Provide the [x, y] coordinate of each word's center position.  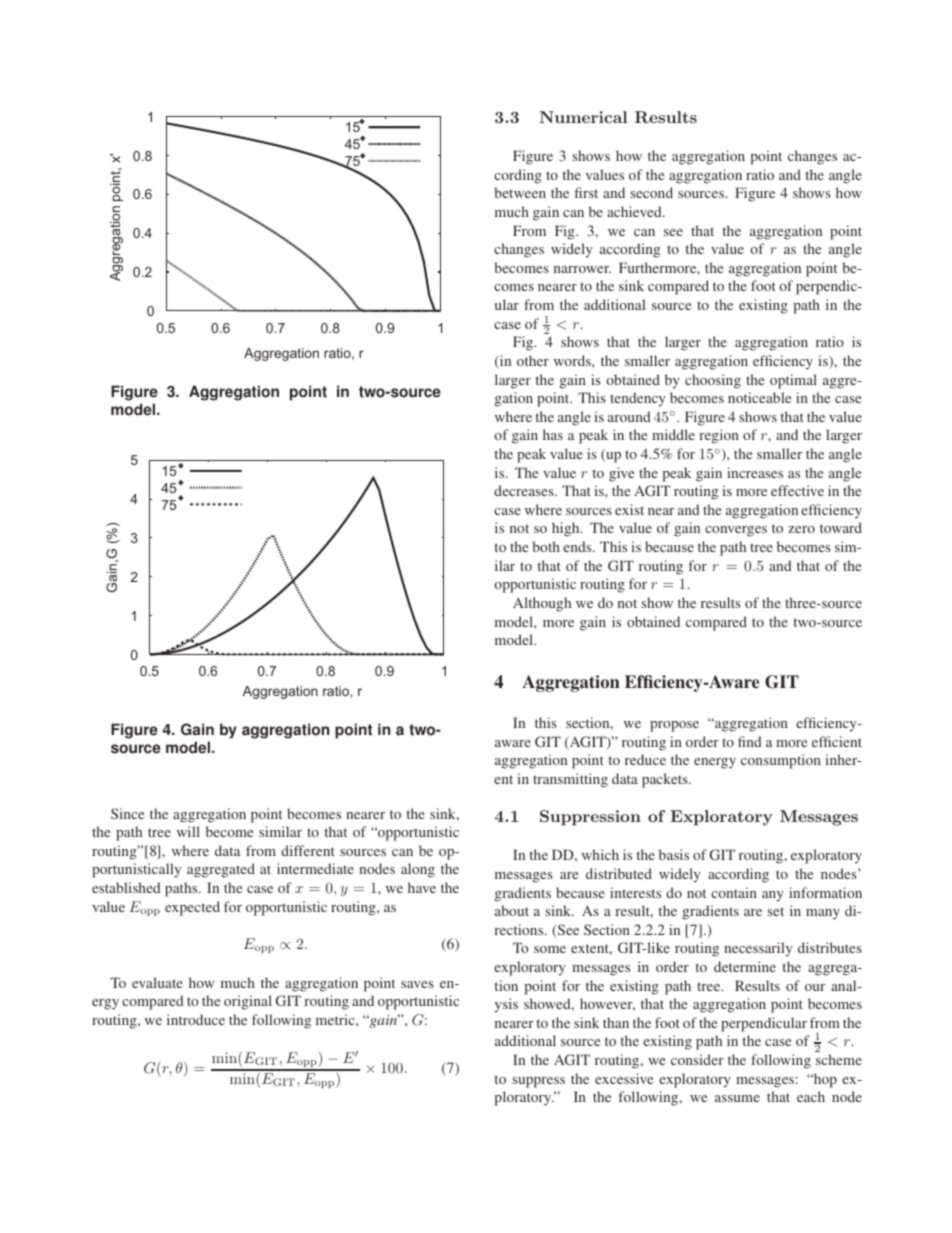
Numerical [583, 117]
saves [417, 984]
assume [737, 1098]
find [749, 741]
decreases [525, 490]
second [652, 192]
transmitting [570, 780]
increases [755, 472]
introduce [196, 1019]
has [553, 434]
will [188, 831]
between [520, 192]
